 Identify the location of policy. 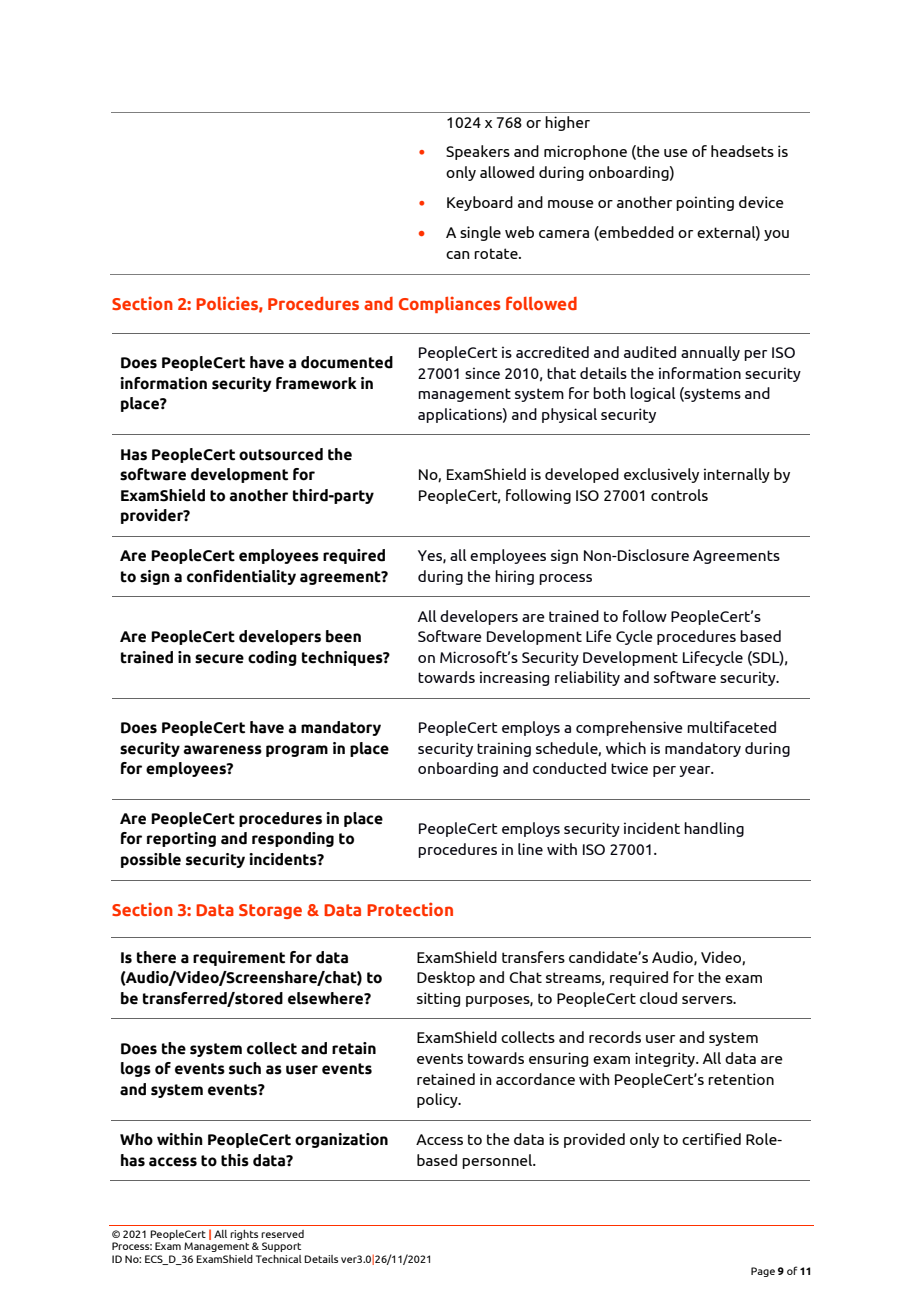
(438, 1100).
